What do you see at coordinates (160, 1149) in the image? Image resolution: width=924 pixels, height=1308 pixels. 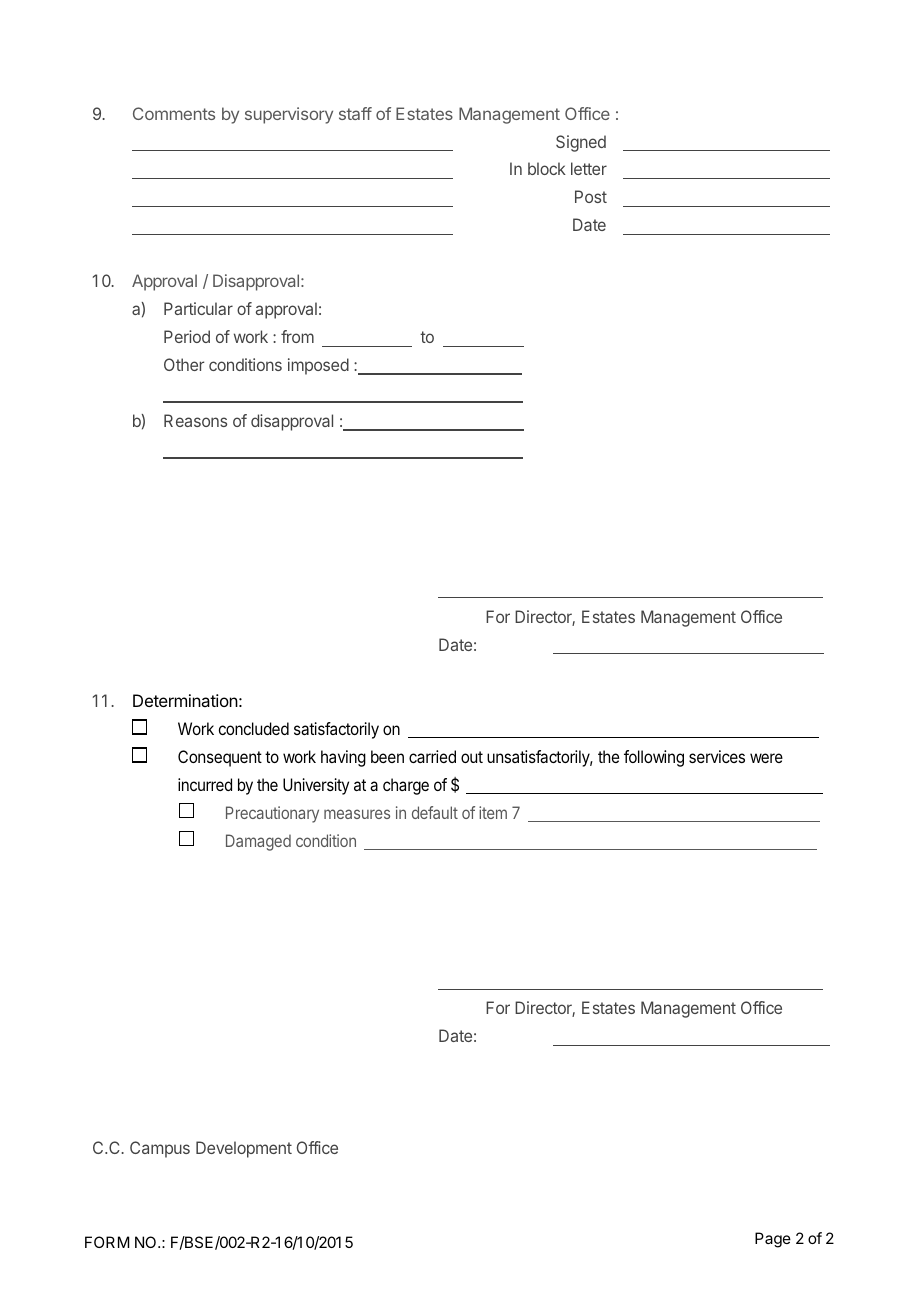 I see `Campus` at bounding box center [160, 1149].
